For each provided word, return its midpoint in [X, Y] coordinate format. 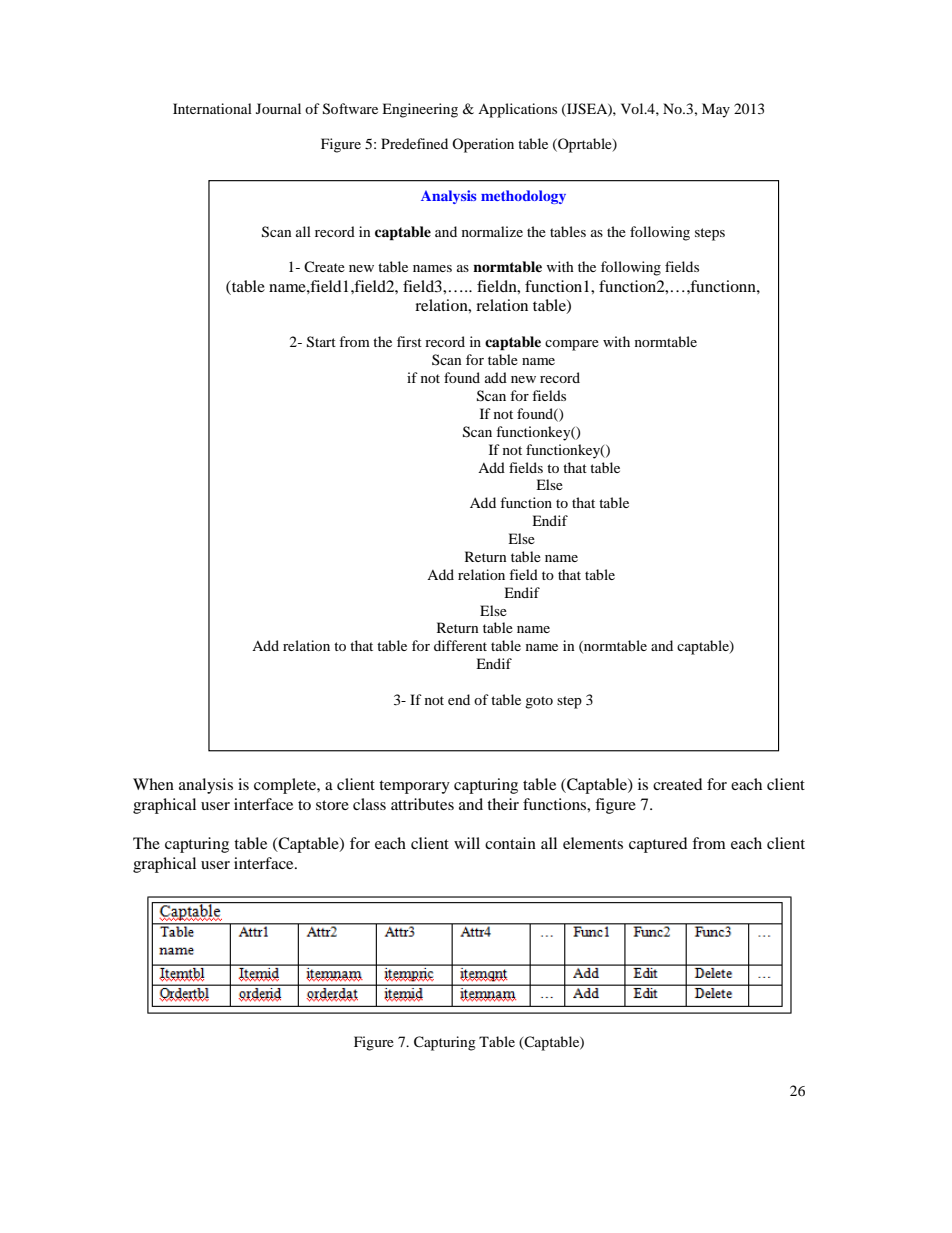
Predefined [414, 143]
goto [539, 702]
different [460, 645]
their [503, 804]
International [212, 108]
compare [572, 345]
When [153, 784]
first [409, 341]
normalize [492, 231]
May [716, 110]
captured [658, 845]
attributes [422, 804]
